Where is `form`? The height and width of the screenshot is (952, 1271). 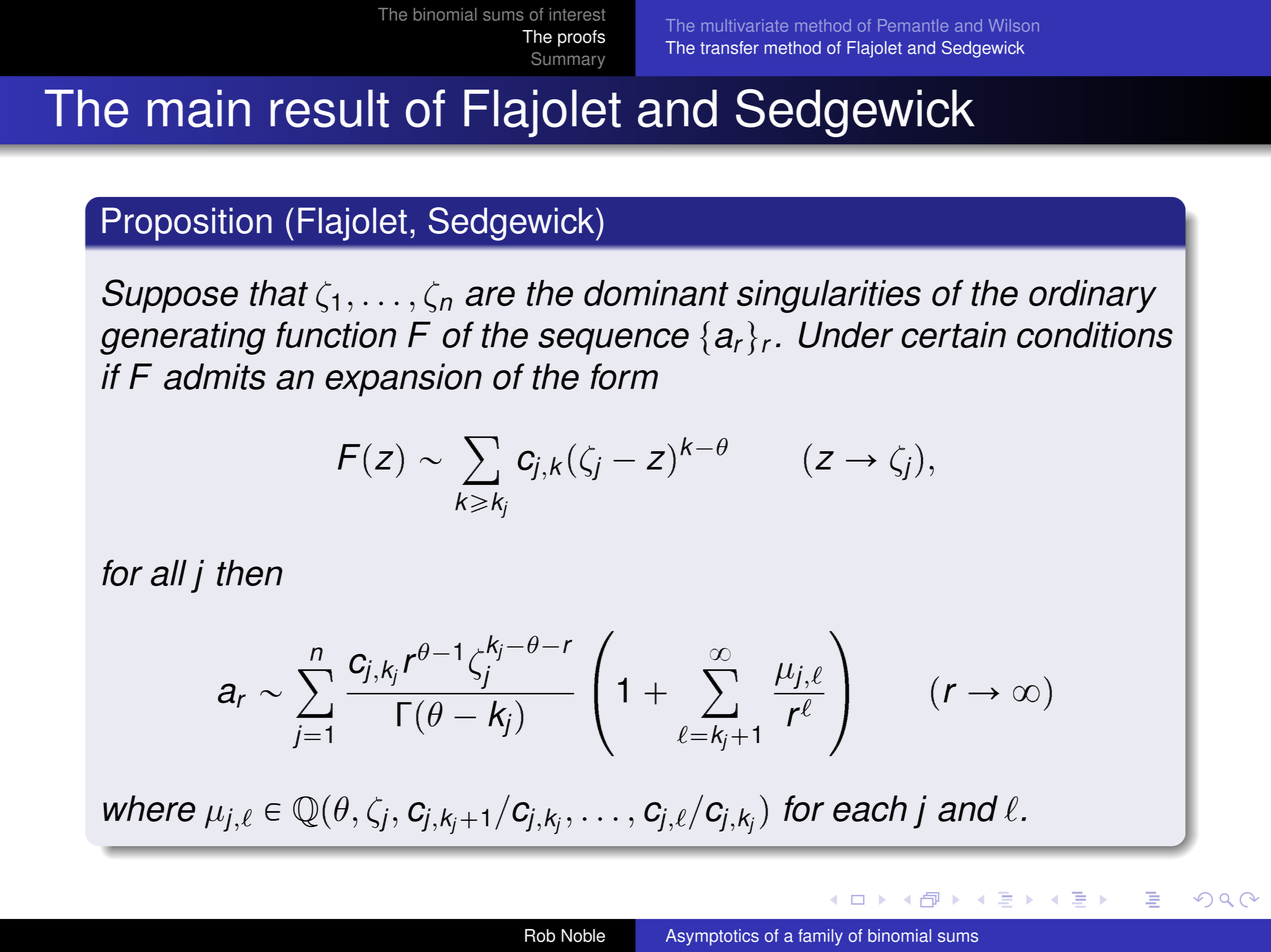
form is located at coordinates (624, 376).
